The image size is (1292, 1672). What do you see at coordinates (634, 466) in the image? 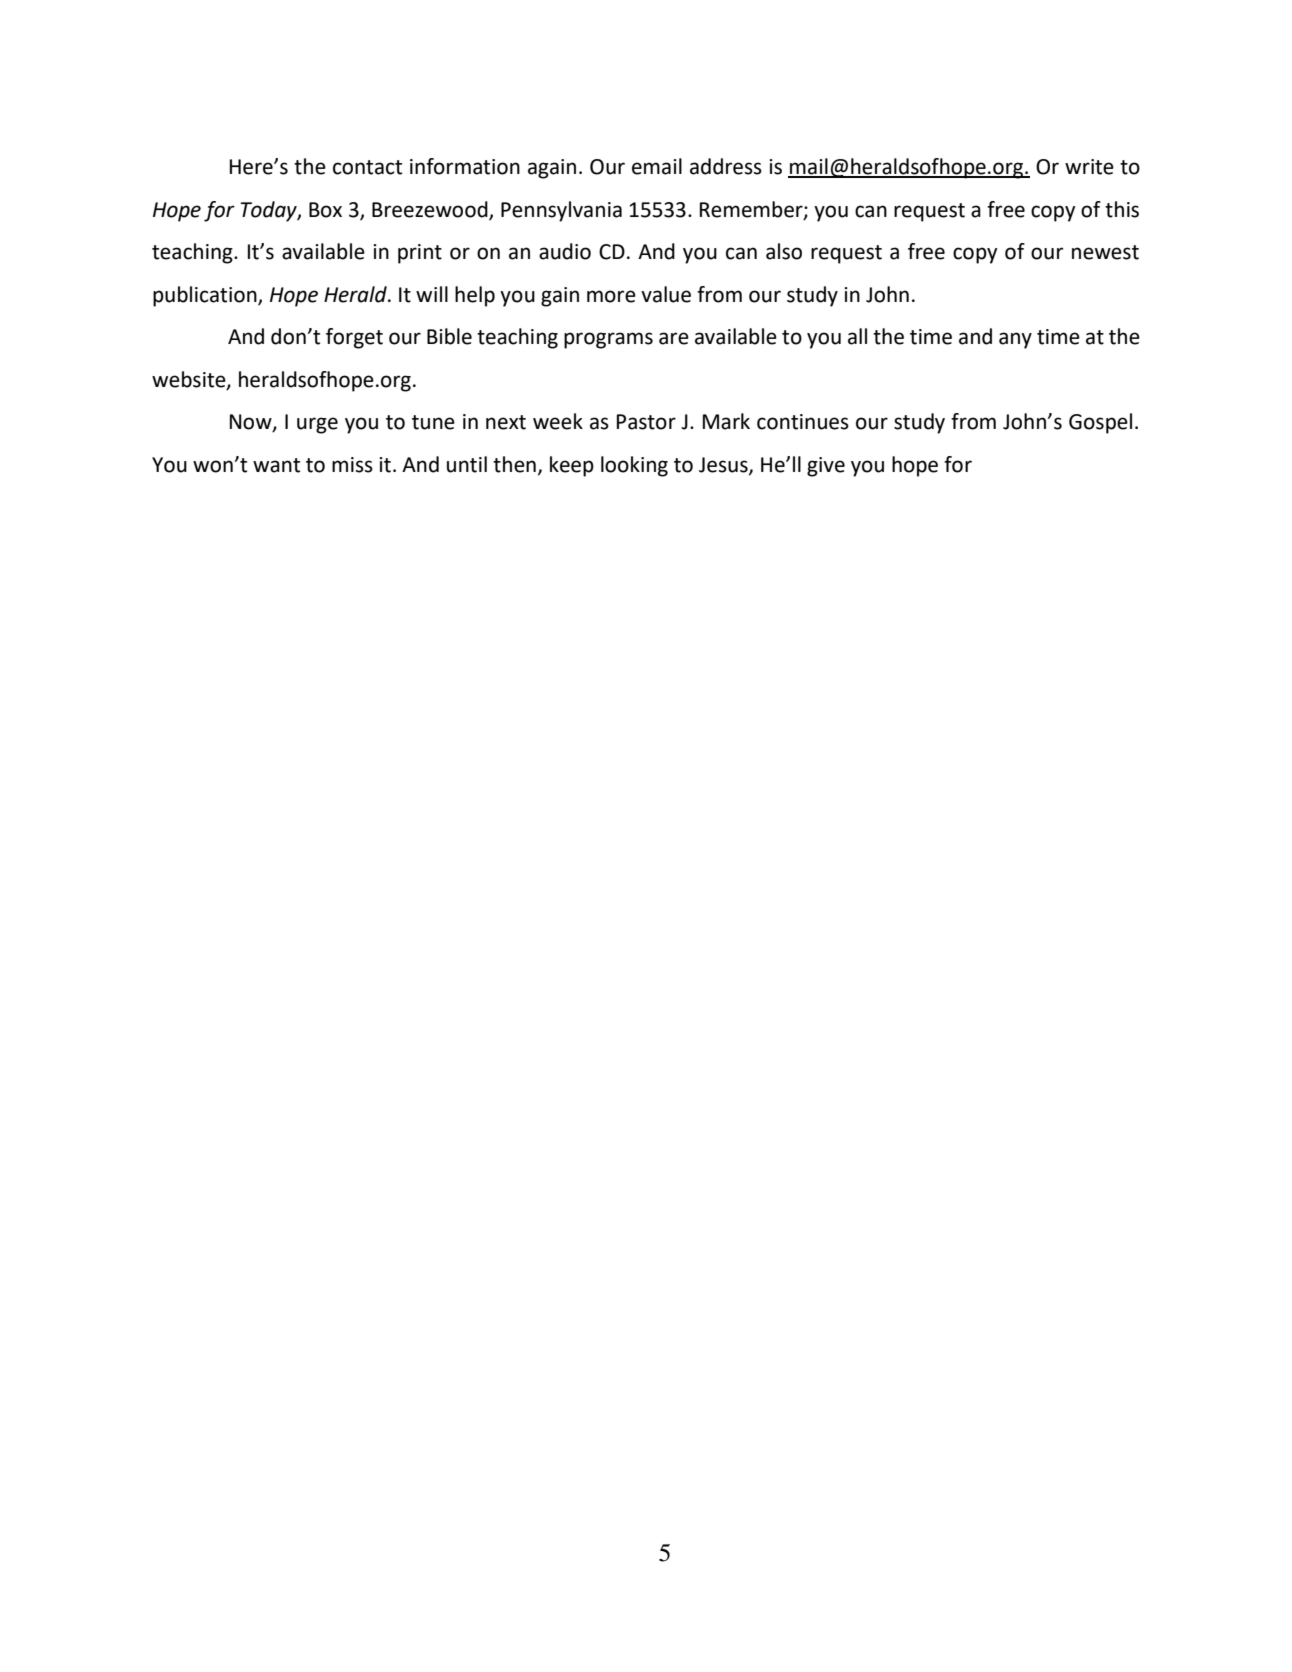
I see `looking` at bounding box center [634, 466].
